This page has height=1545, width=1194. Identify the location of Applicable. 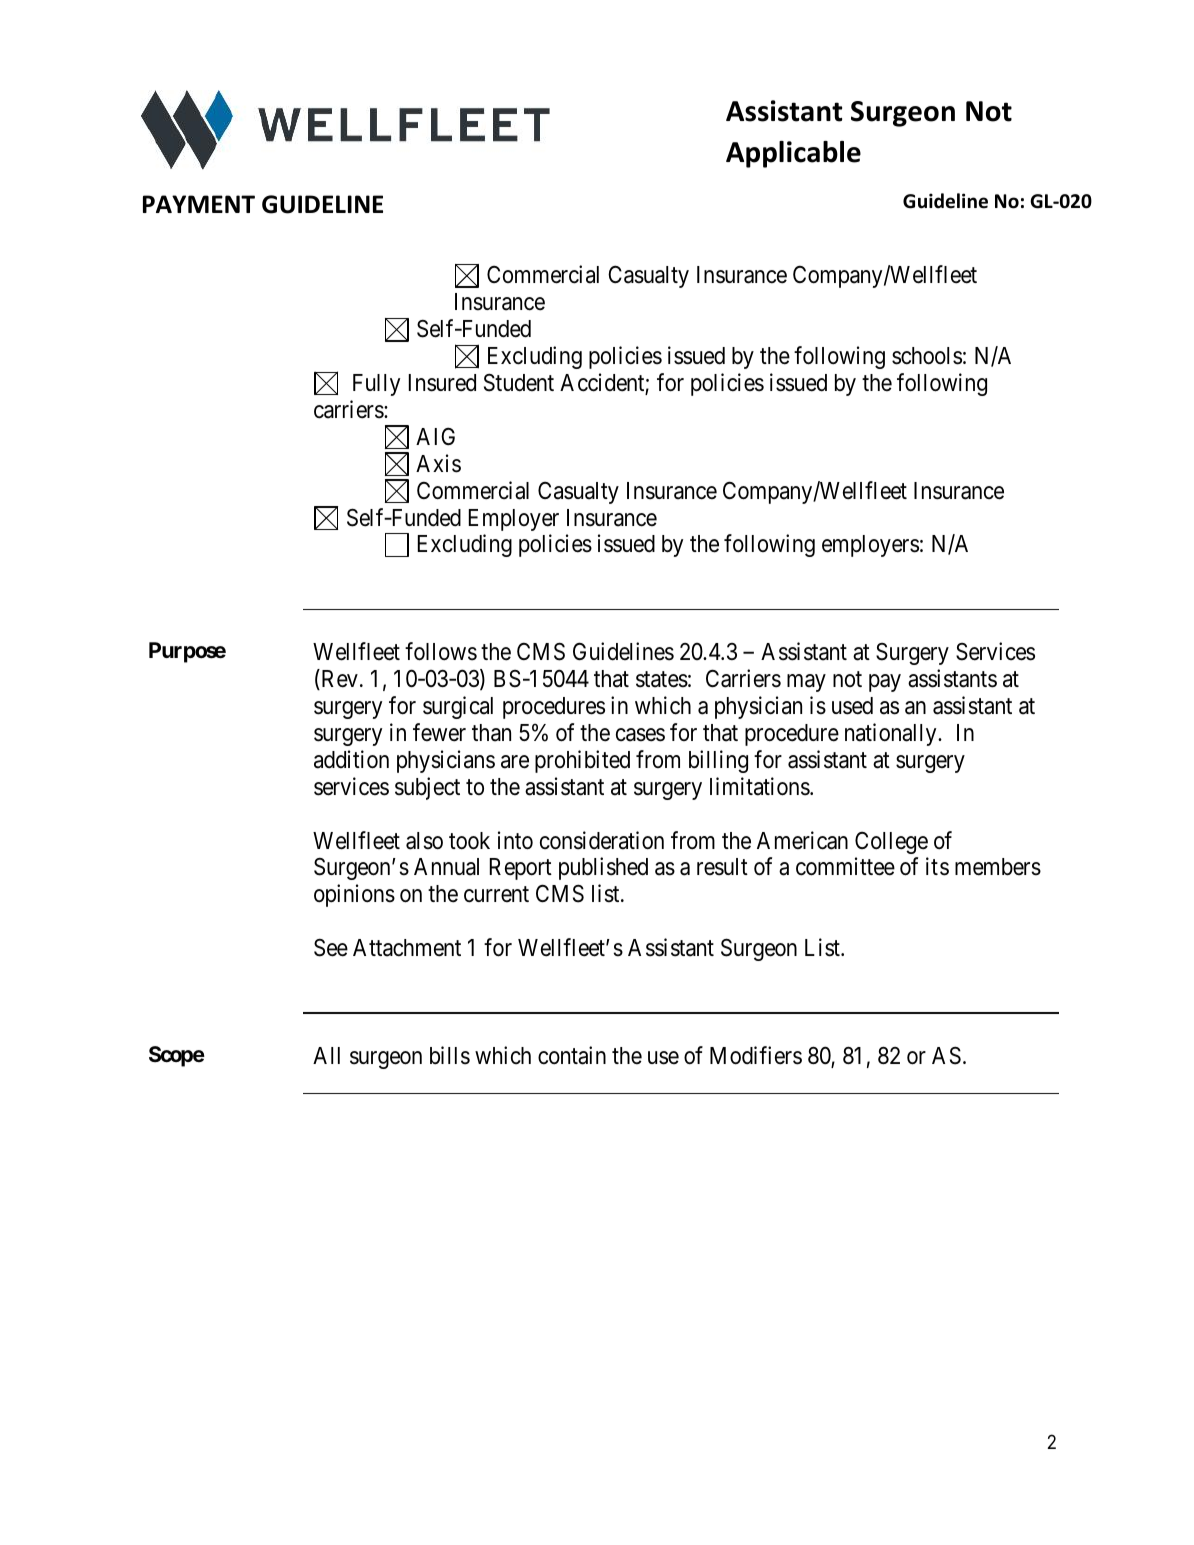
(793, 154).
